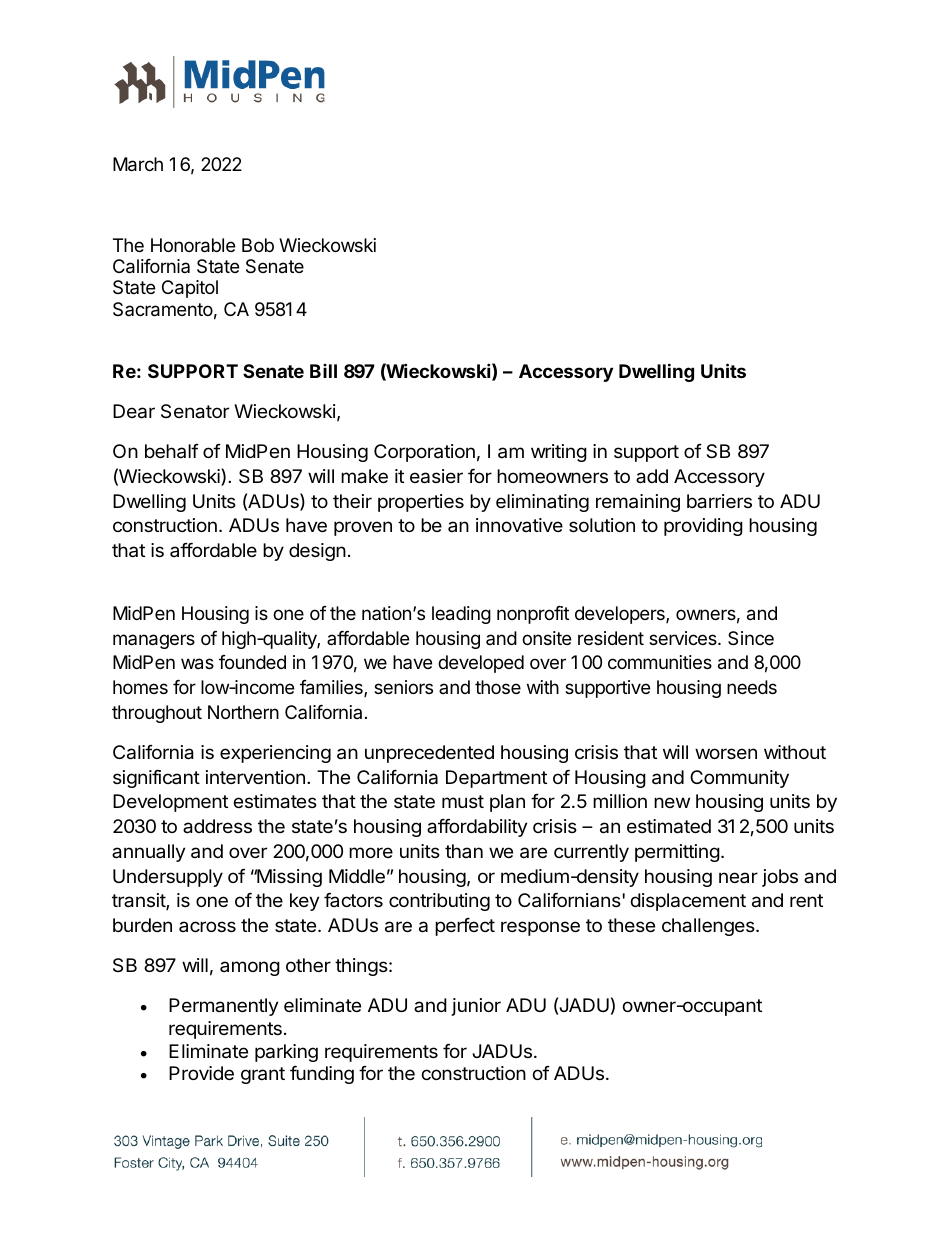 The height and width of the document is (1233, 952). I want to click on junior, so click(476, 1007).
